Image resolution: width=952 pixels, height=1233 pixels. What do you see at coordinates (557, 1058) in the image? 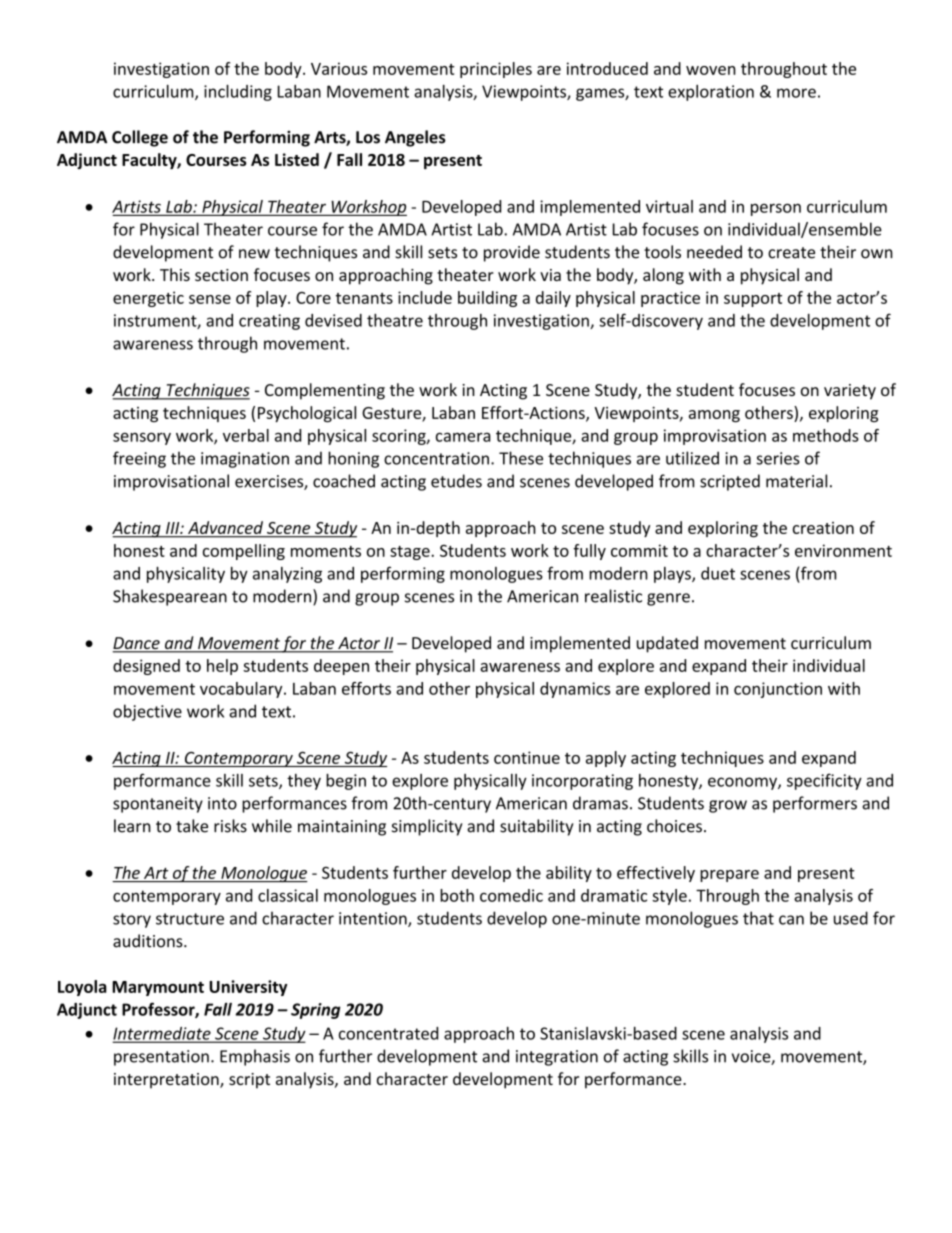
I see `integration` at bounding box center [557, 1058].
